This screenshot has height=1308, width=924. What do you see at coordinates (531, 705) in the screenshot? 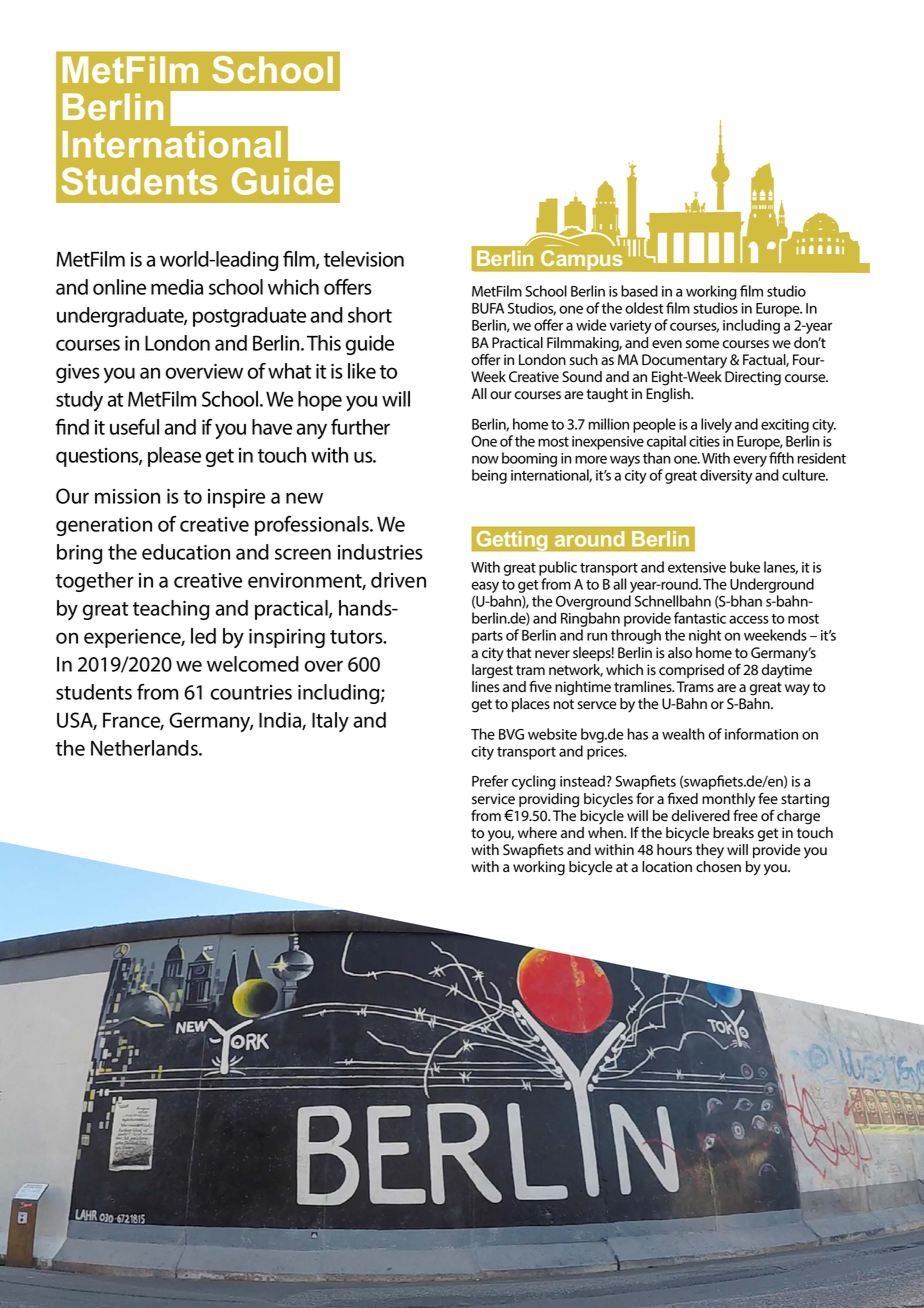
I see `places` at bounding box center [531, 705].
